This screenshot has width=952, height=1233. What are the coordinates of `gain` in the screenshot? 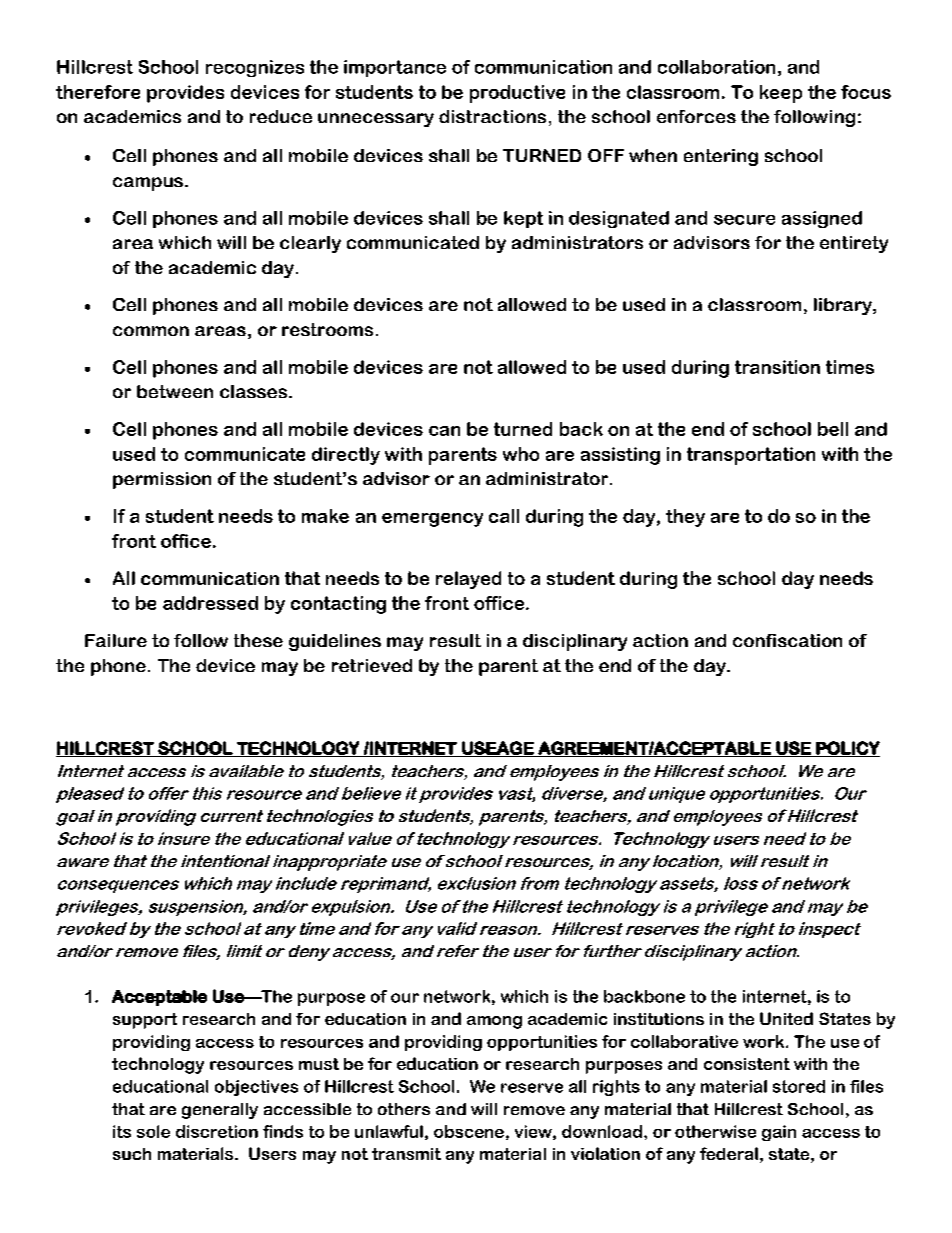 It's located at (779, 1133).
